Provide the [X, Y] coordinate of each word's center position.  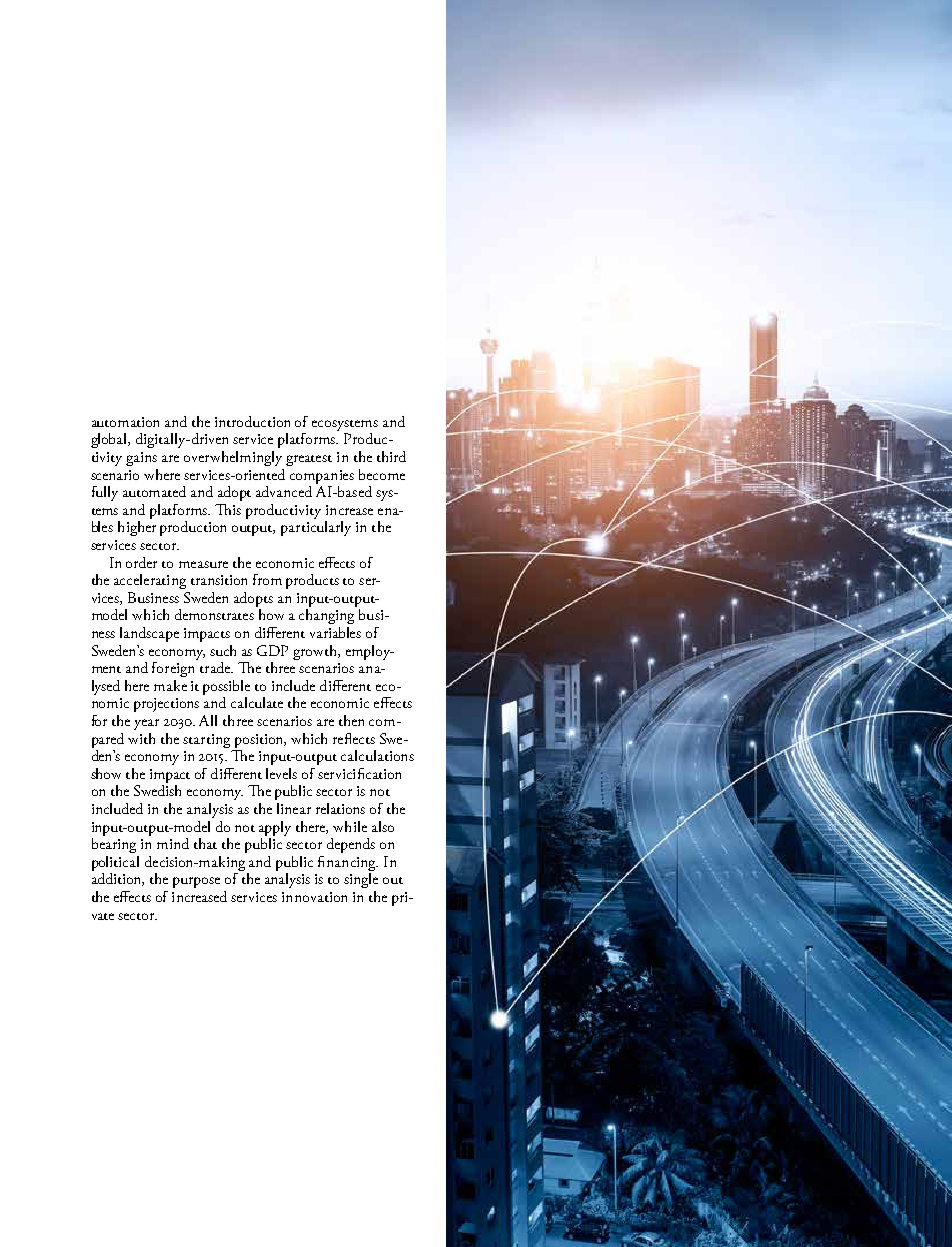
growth [316, 652]
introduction [252, 421]
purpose [196, 882]
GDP [272, 650]
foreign [175, 668]
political [115, 863]
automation [125, 422]
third [391, 456]
